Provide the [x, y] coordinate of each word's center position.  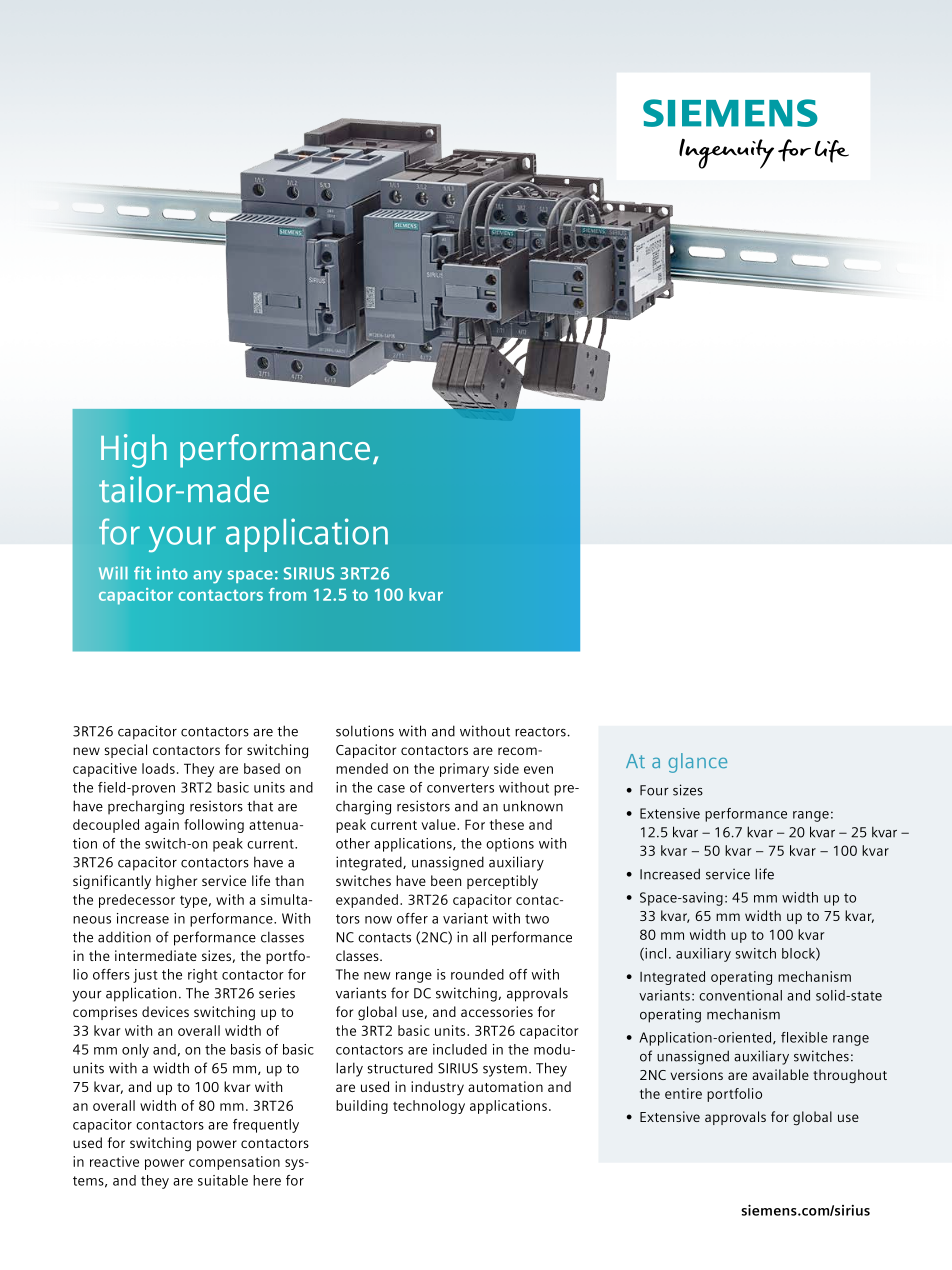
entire [683, 1093]
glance [698, 763]
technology [429, 1107]
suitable [223, 1180]
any [207, 577]
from [287, 594]
